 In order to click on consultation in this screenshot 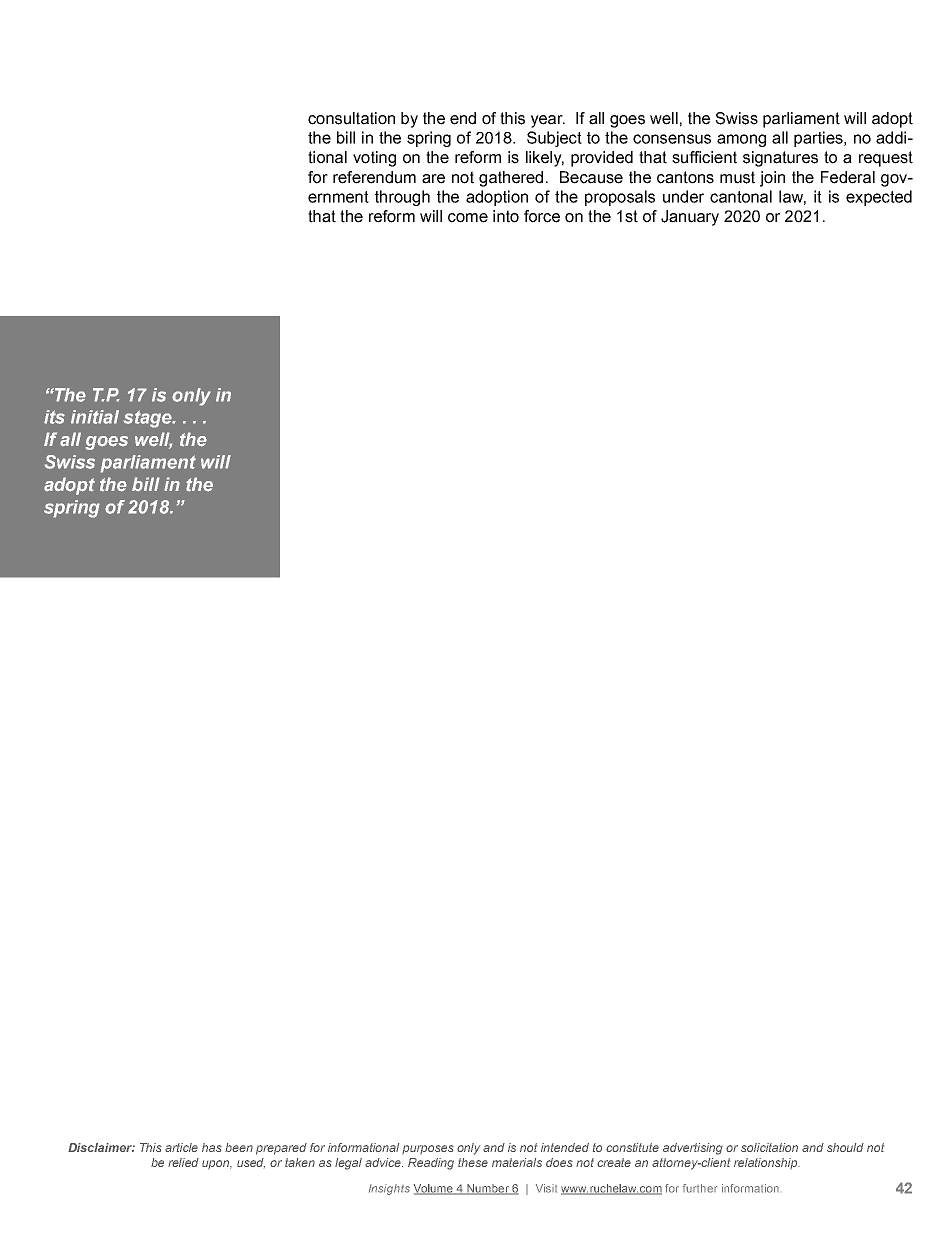, I will do `click(351, 118)`.
